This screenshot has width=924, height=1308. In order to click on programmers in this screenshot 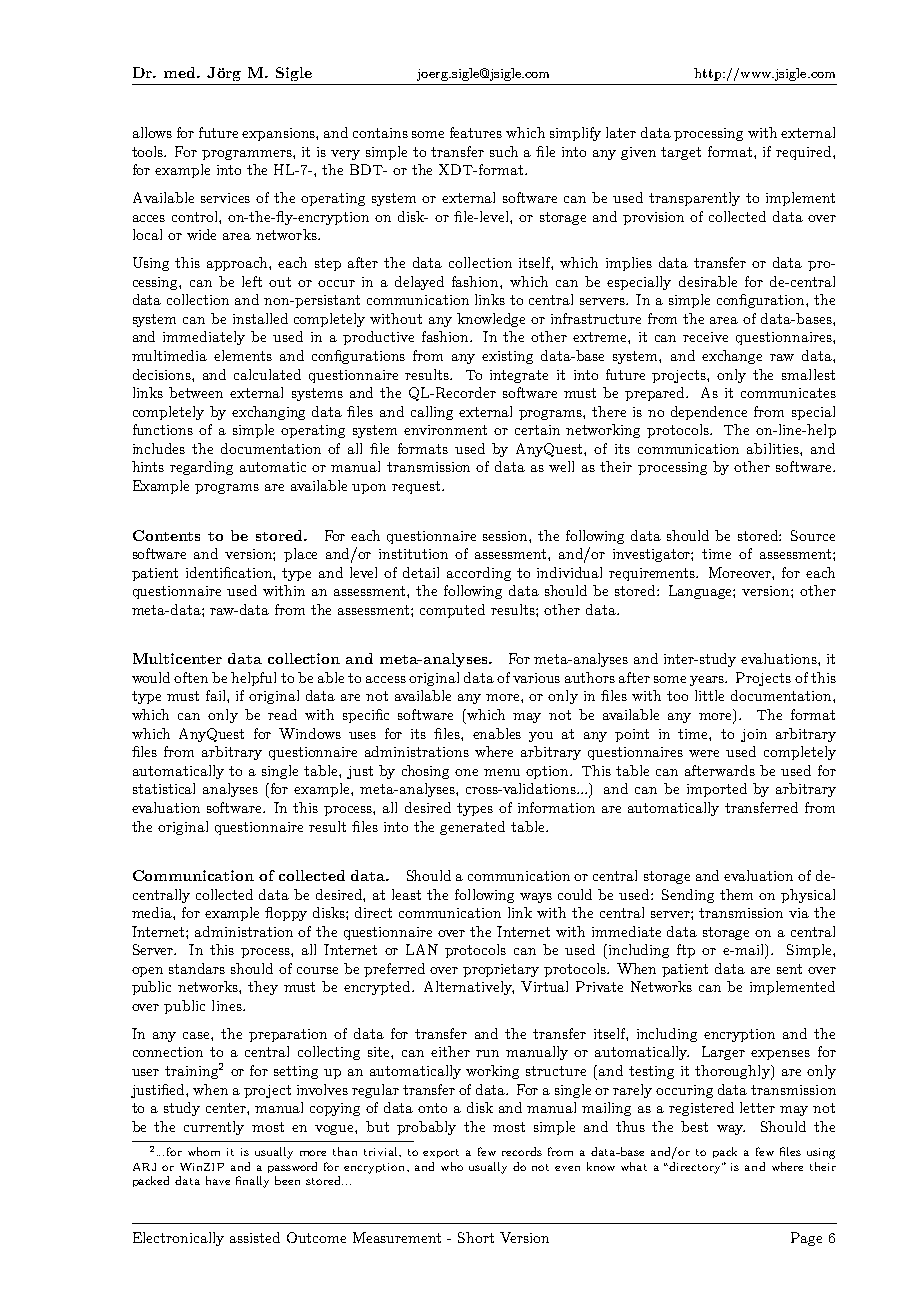, I will do `click(248, 155)`.
